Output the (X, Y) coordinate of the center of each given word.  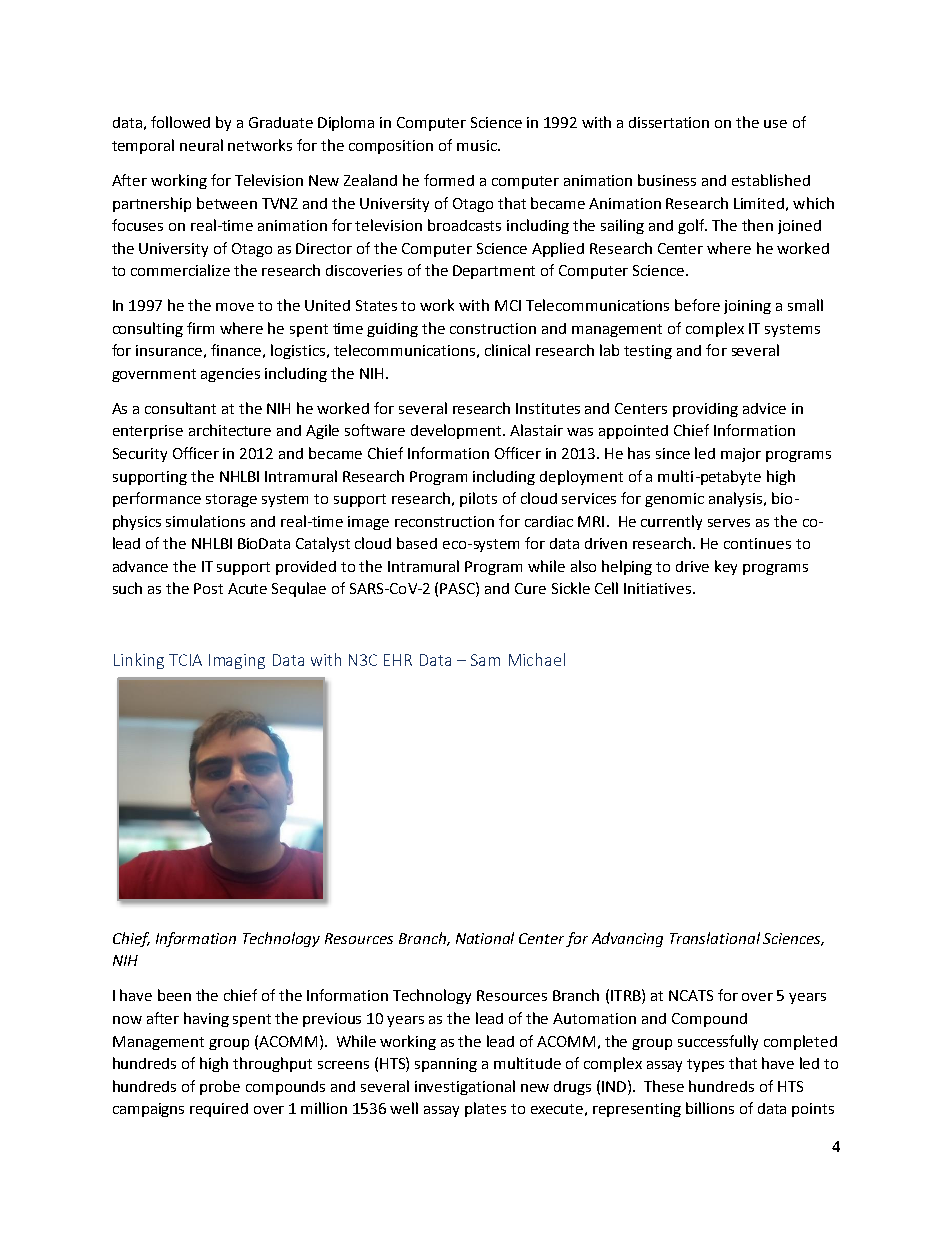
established (771, 180)
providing (705, 410)
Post (208, 588)
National (485, 938)
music (478, 145)
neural (201, 145)
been (174, 995)
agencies (230, 375)
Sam (485, 660)
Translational (715, 938)
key (726, 567)
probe (220, 1087)
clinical (507, 350)
